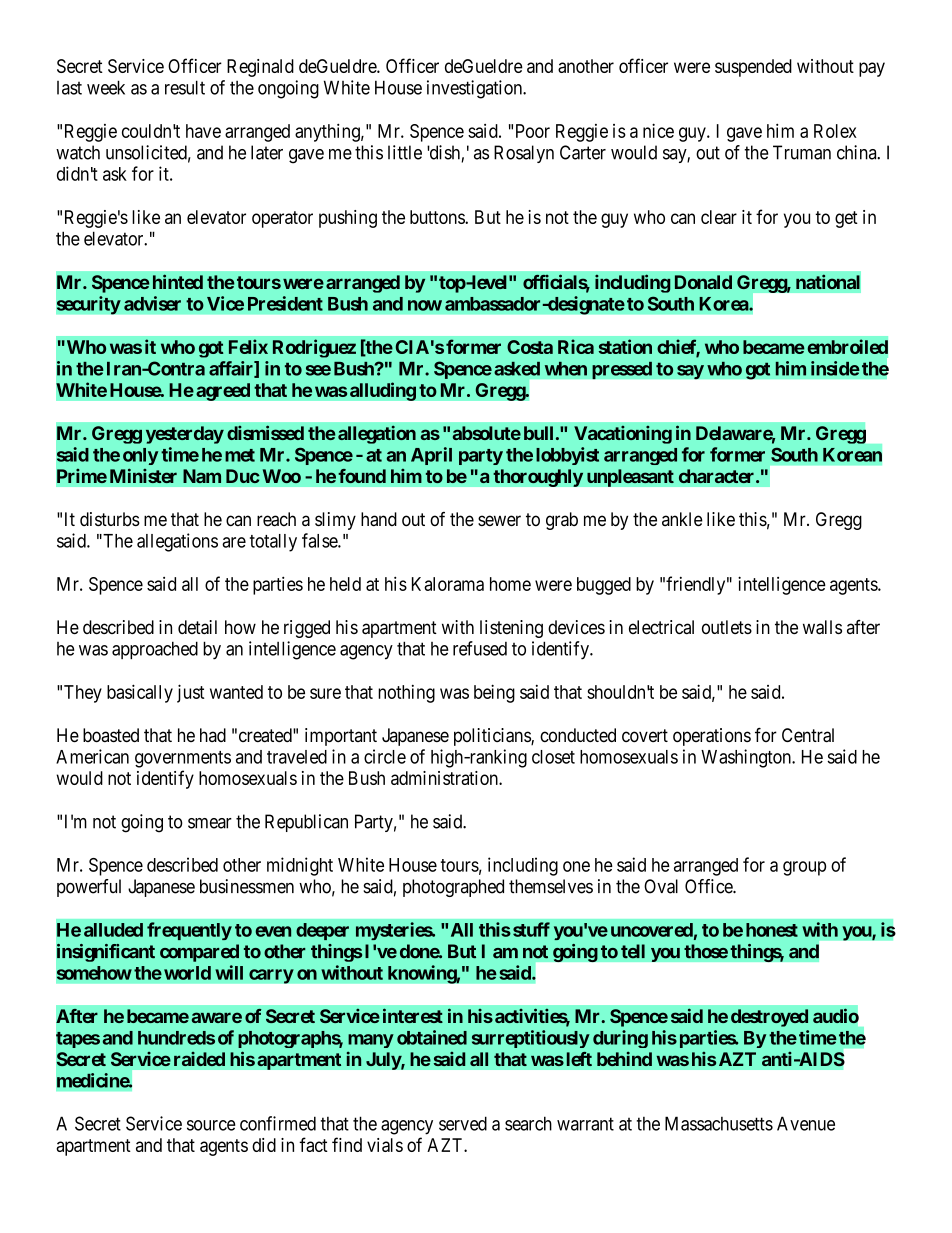  What do you see at coordinates (185, 87) in the page?
I see `result` at bounding box center [185, 87].
